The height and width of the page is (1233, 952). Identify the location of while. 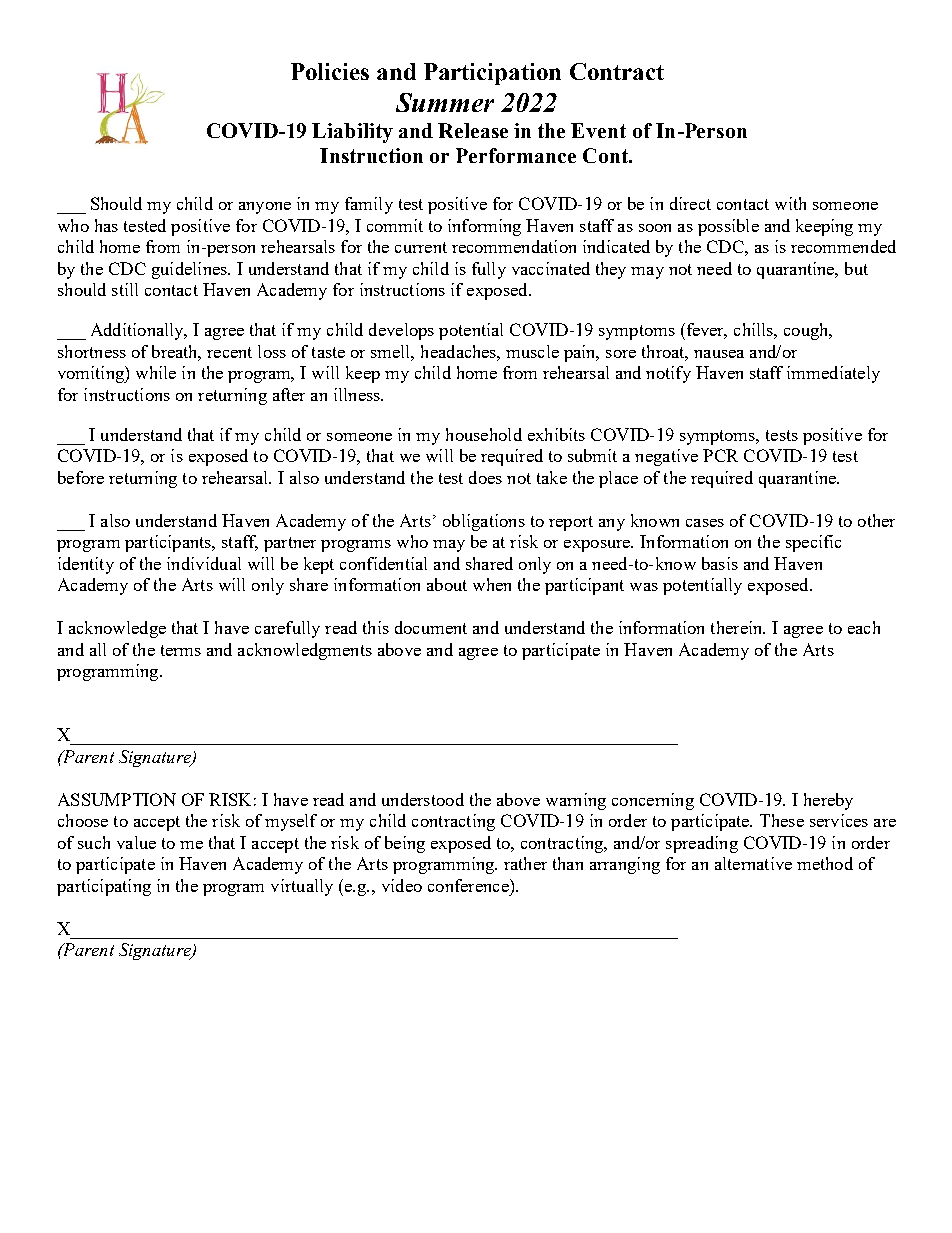
(156, 372).
